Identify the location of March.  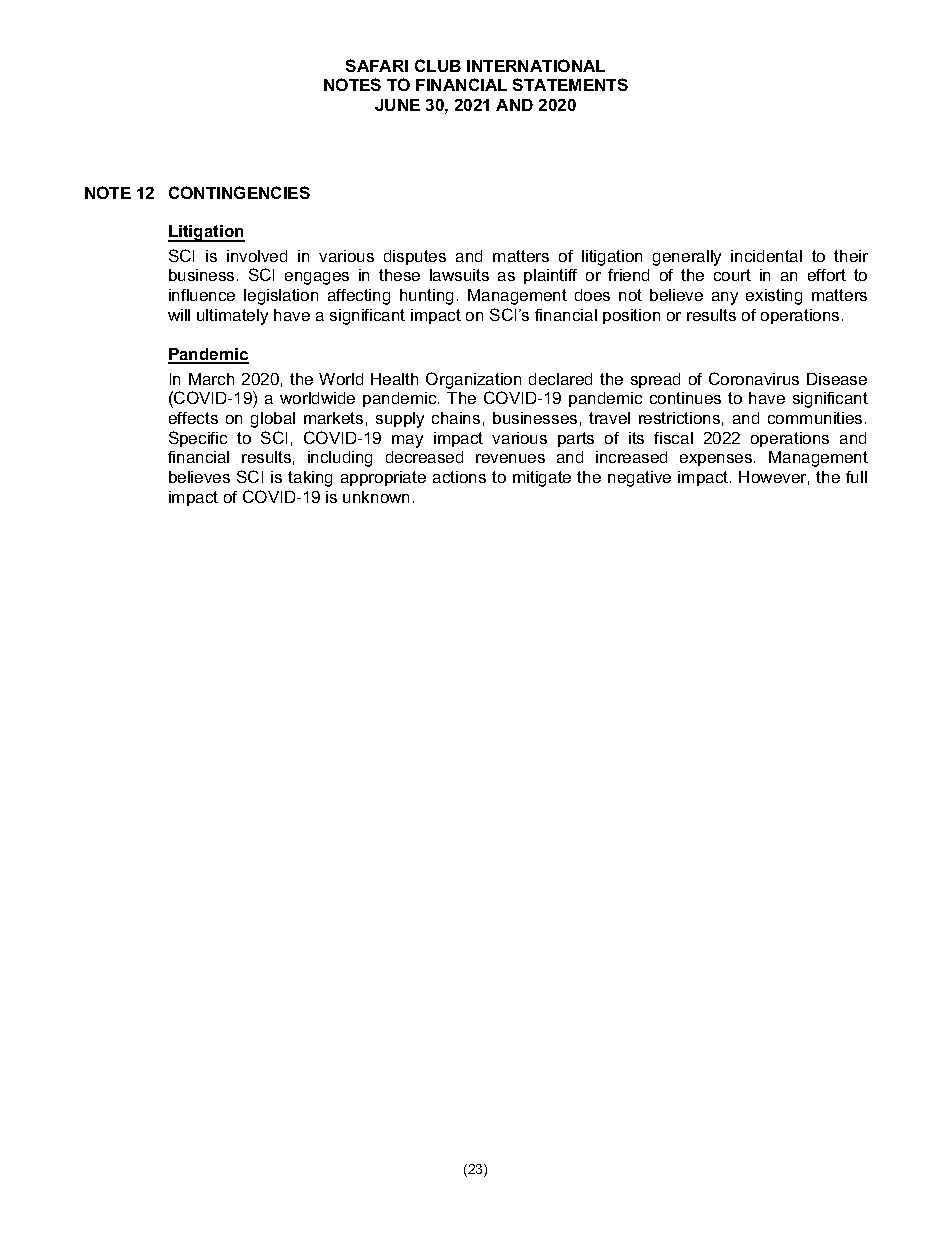
(211, 379).
